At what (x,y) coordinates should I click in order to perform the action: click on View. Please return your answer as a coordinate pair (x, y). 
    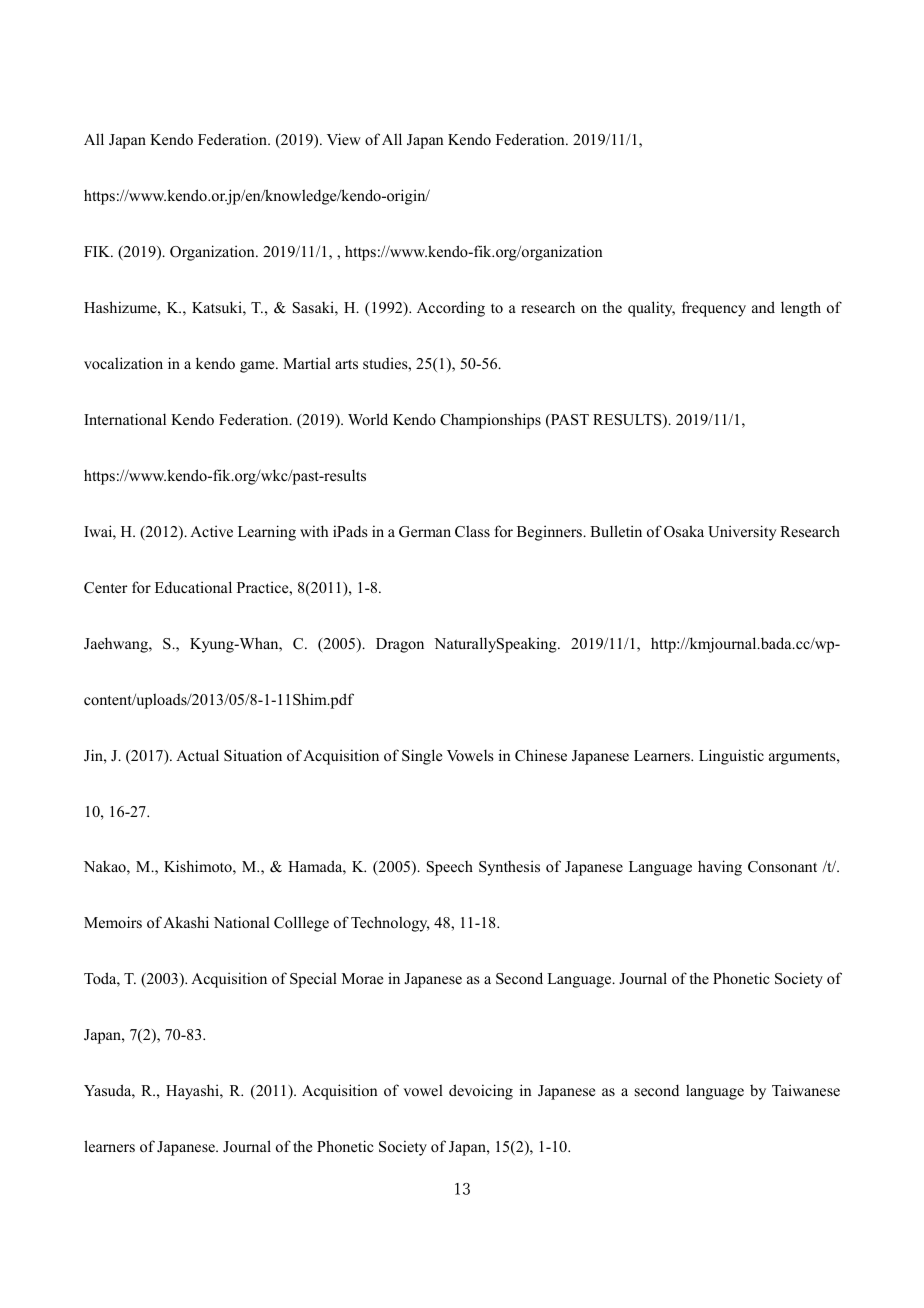
    Looking at the image, I should click on (344, 139).
